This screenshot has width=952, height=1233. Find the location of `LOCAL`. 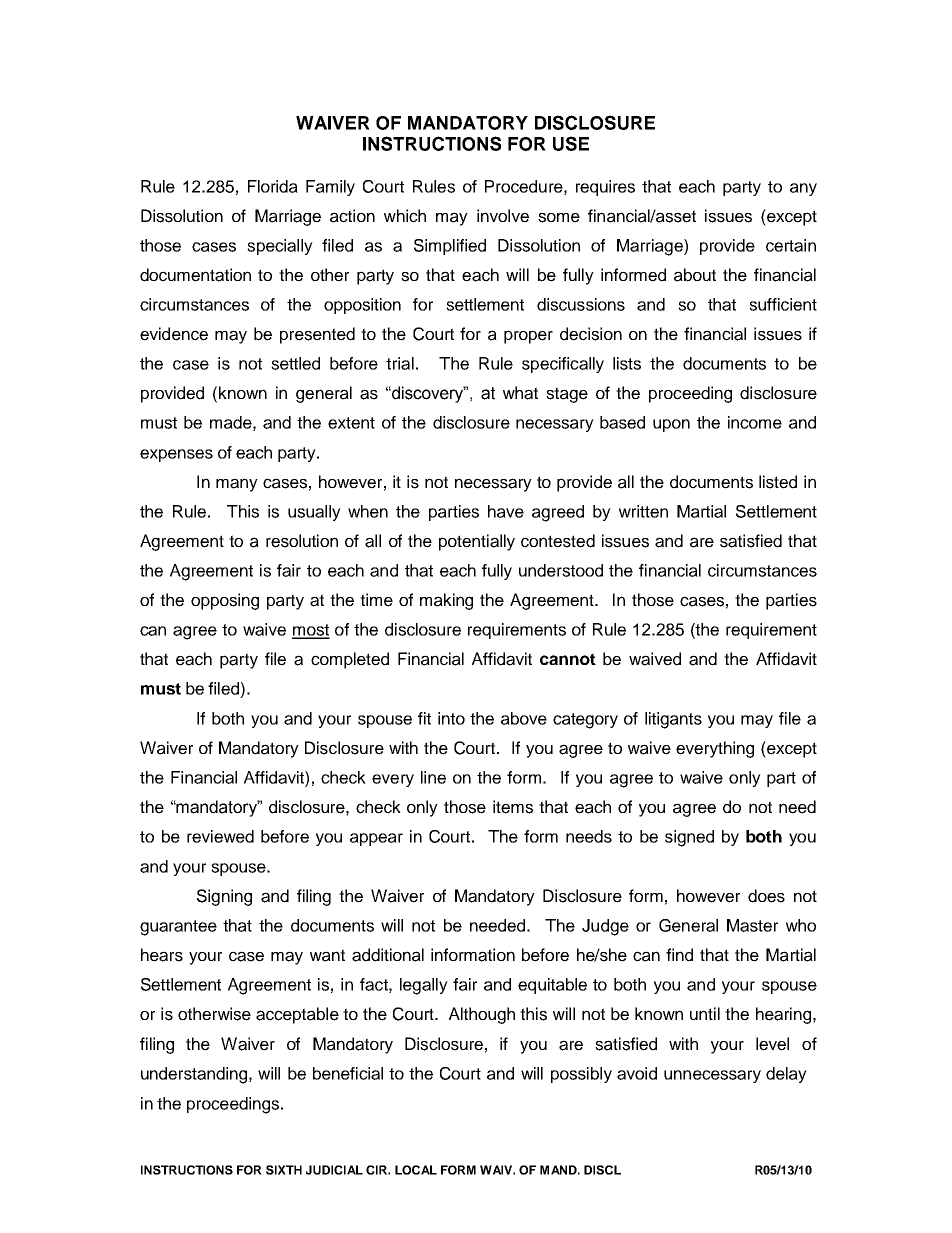

LOCAL is located at coordinates (416, 1170).
